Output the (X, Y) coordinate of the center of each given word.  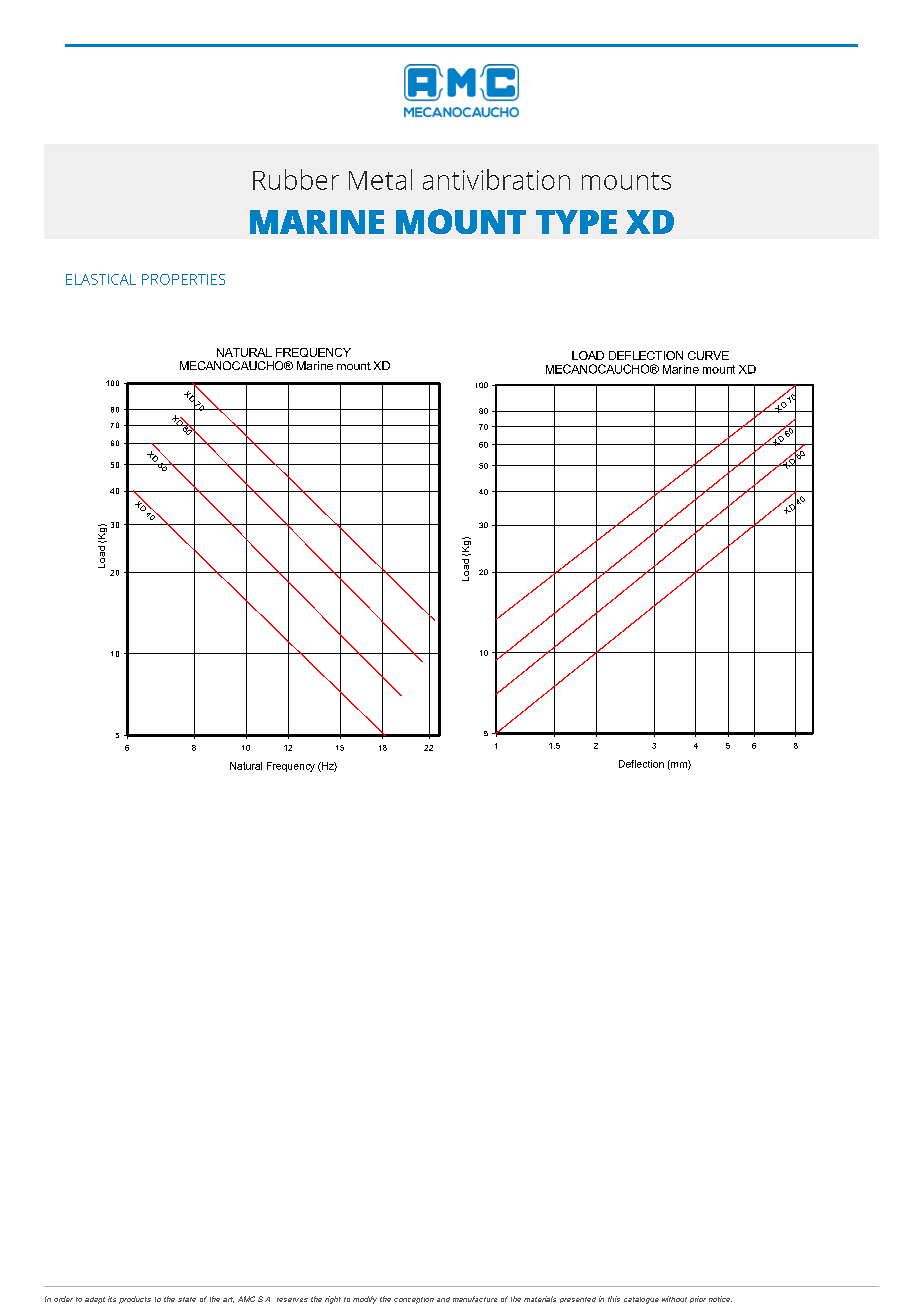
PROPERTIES (183, 279)
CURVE (708, 355)
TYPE (576, 222)
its (112, 1299)
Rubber (296, 179)
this (614, 1299)
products (135, 1300)
